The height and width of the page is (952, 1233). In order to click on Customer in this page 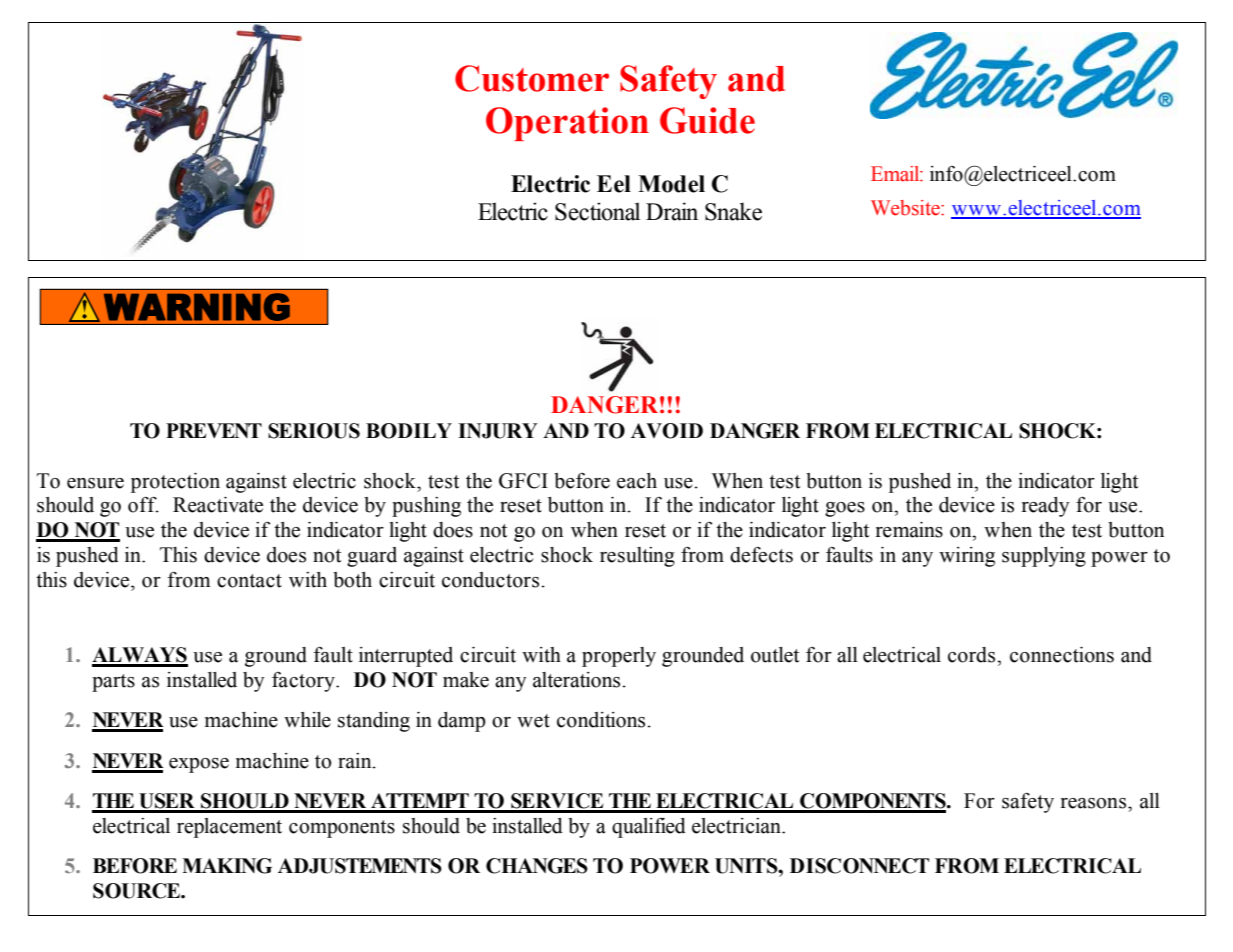, I will do `click(532, 78)`.
